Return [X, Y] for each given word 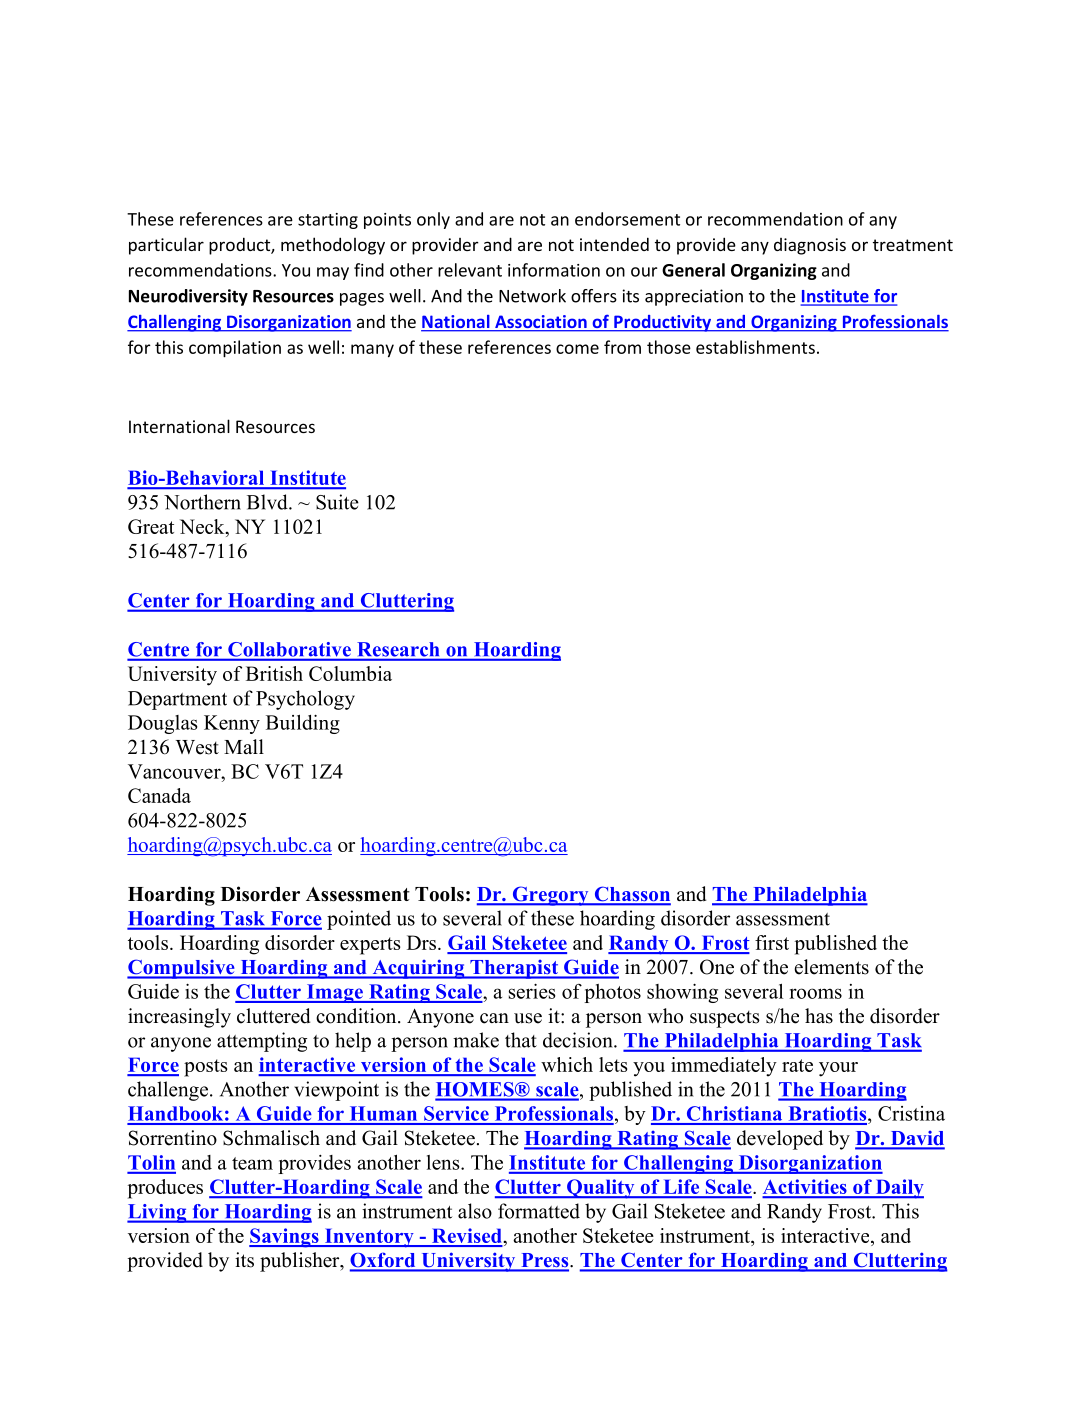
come [577, 349]
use [528, 1018]
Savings [285, 1238]
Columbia [350, 673]
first [772, 942]
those [669, 347]
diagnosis [810, 246]
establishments [755, 347]
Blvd [268, 502]
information [554, 270]
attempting [262, 1042]
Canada [159, 795]
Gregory [550, 896]
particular [166, 246]
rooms [815, 993]
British [274, 673]
